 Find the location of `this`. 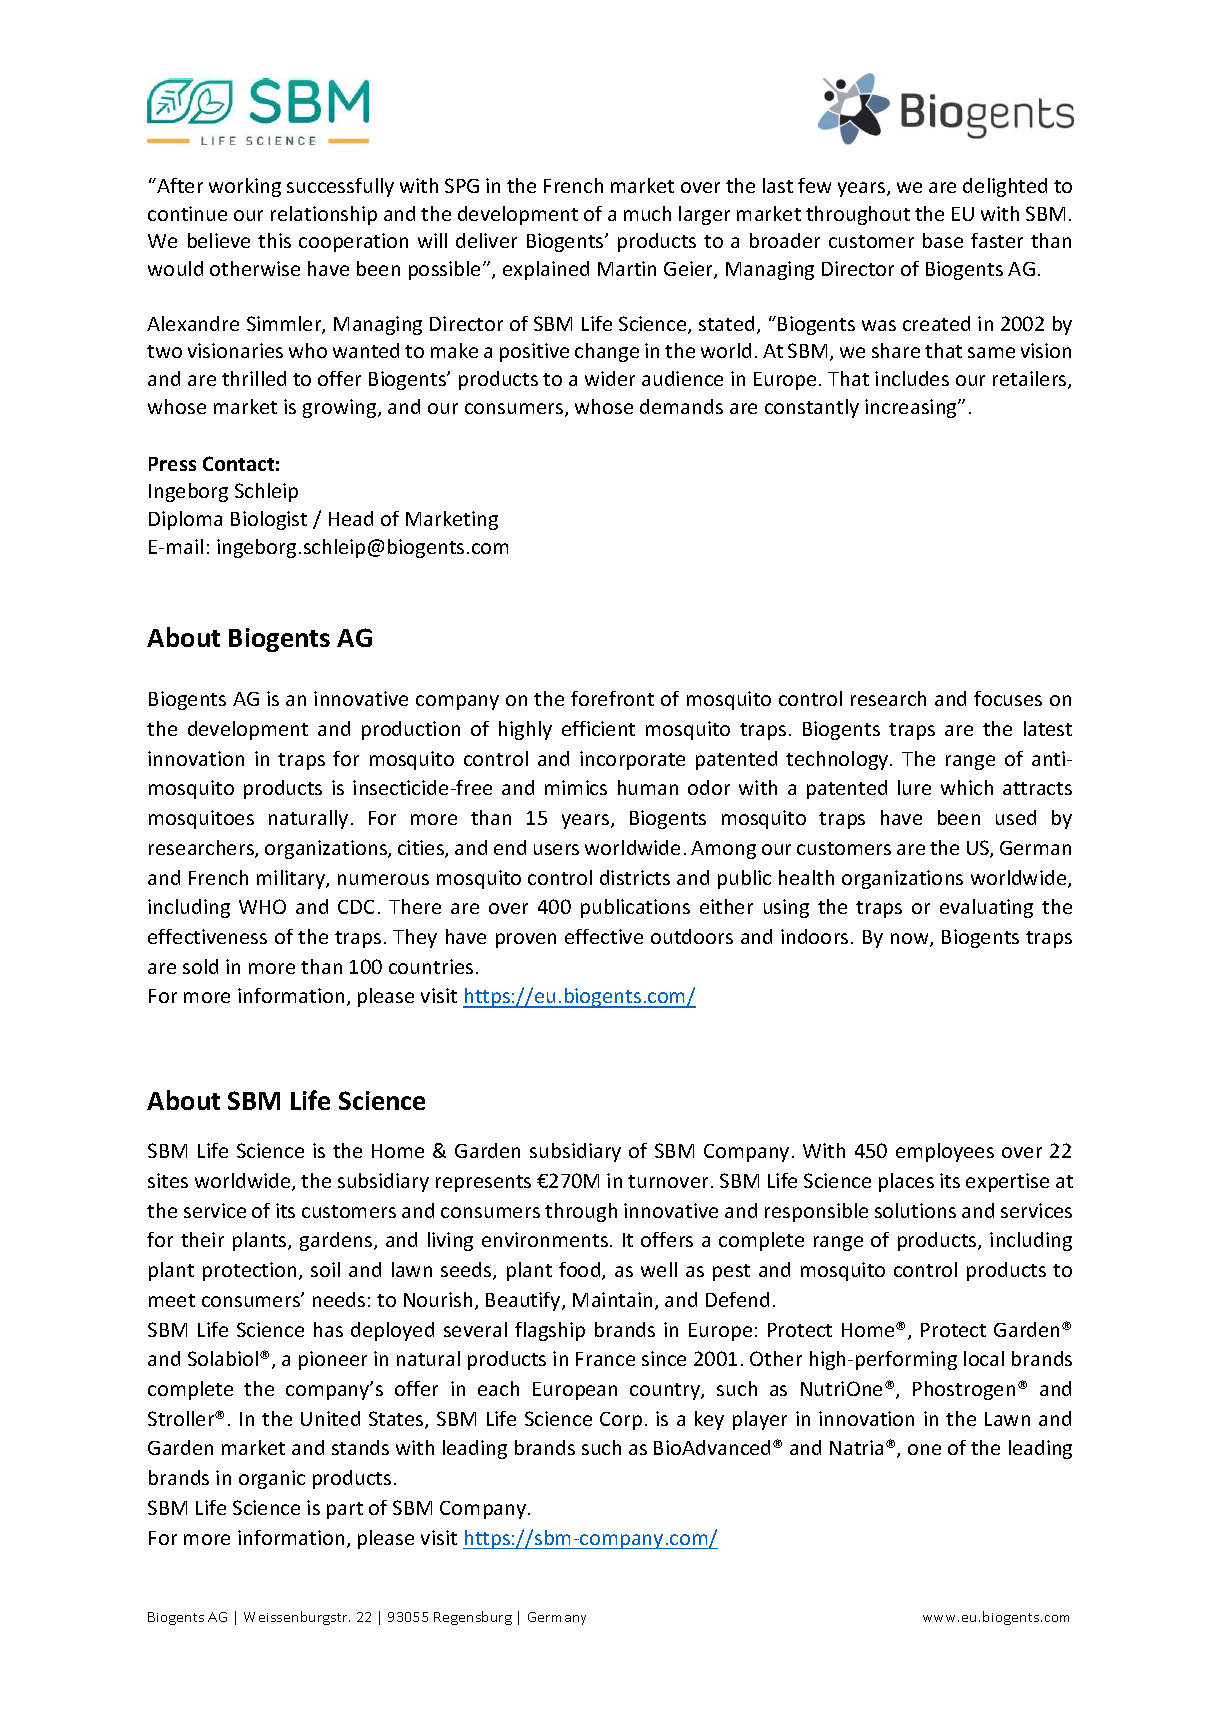

this is located at coordinates (274, 240).
